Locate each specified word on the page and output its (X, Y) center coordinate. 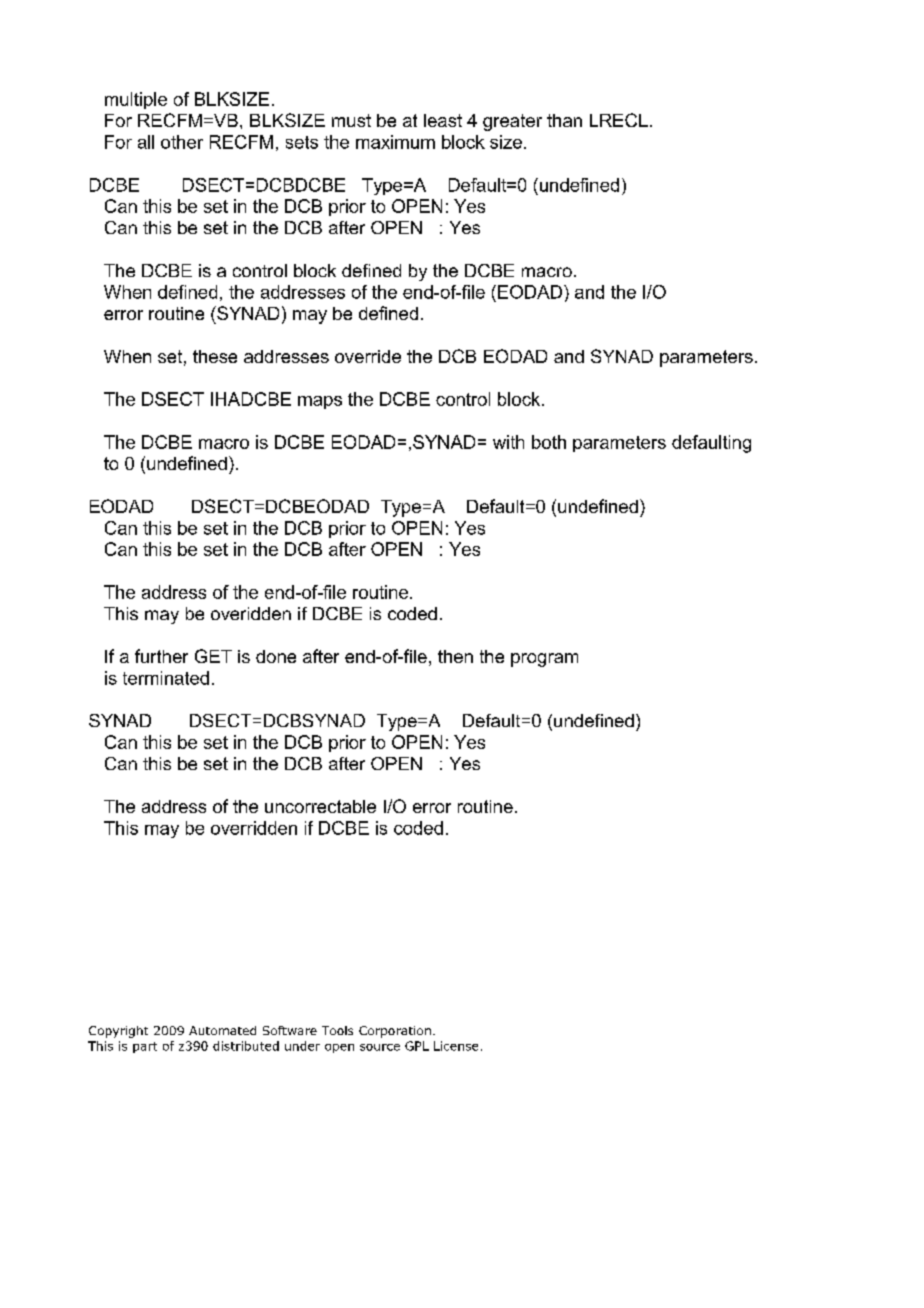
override (368, 356)
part (145, 1047)
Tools (337, 1030)
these (215, 356)
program (544, 660)
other (182, 142)
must (351, 120)
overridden (254, 828)
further (161, 656)
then (455, 656)
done (276, 656)
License (456, 1046)
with (508, 442)
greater (512, 122)
